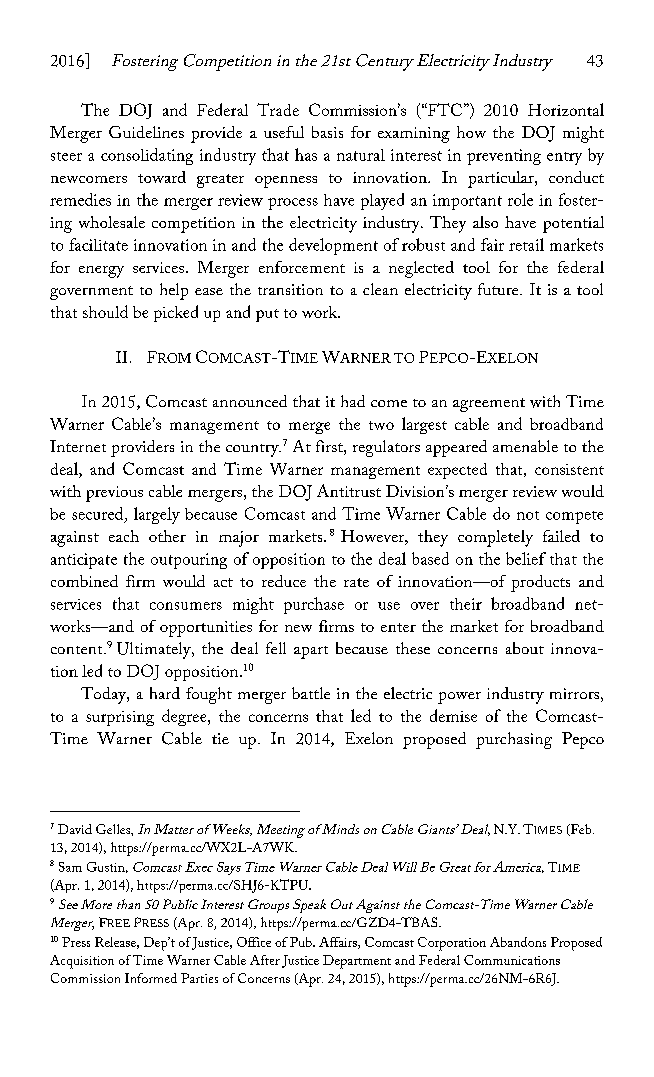 This screenshot has height=1077, width=654. I want to click on agreement, so click(489, 405).
